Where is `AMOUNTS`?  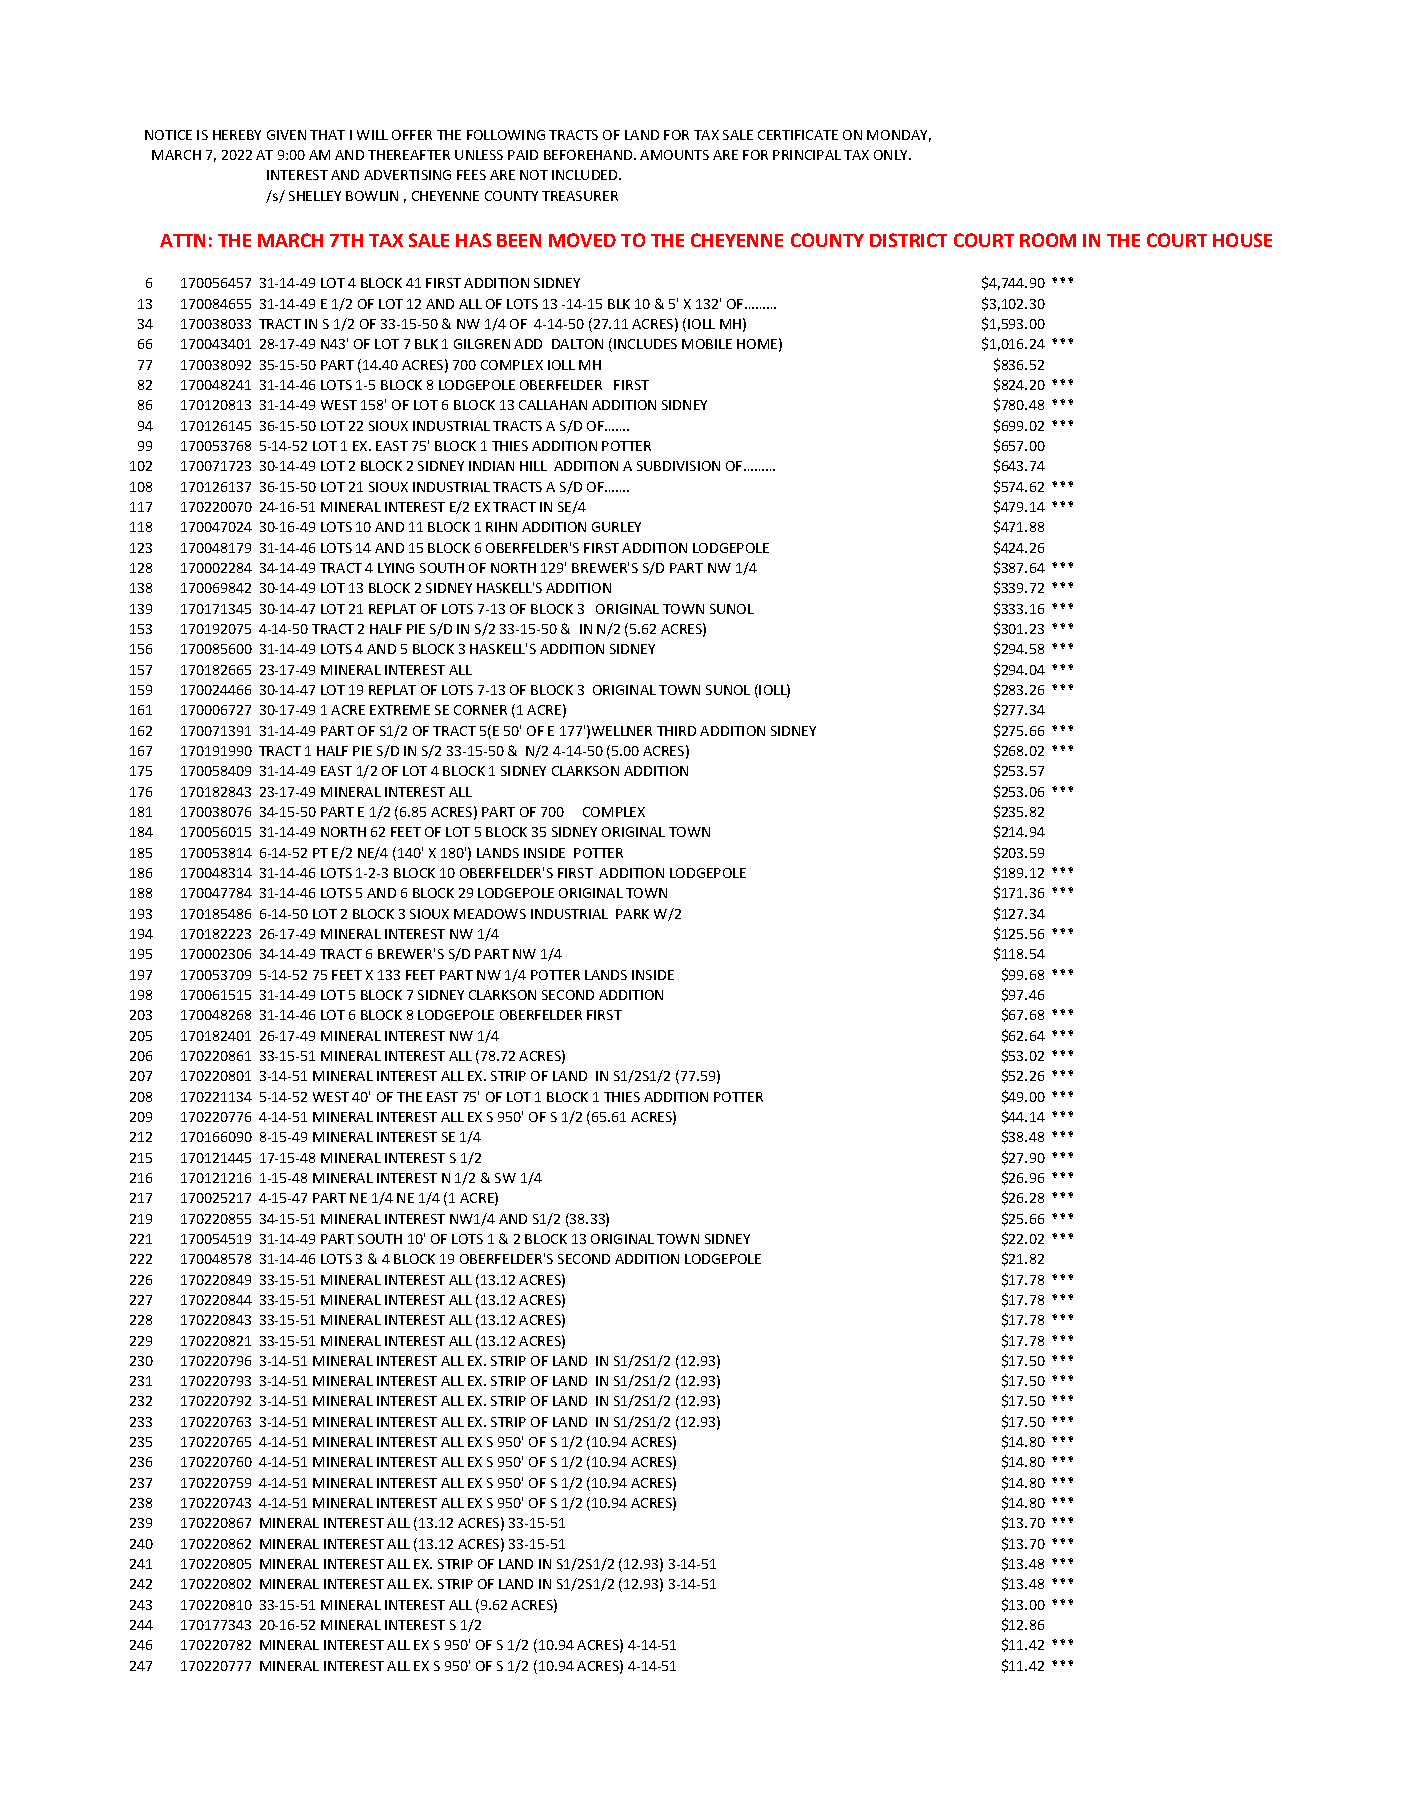 AMOUNTS is located at coordinates (674, 155).
